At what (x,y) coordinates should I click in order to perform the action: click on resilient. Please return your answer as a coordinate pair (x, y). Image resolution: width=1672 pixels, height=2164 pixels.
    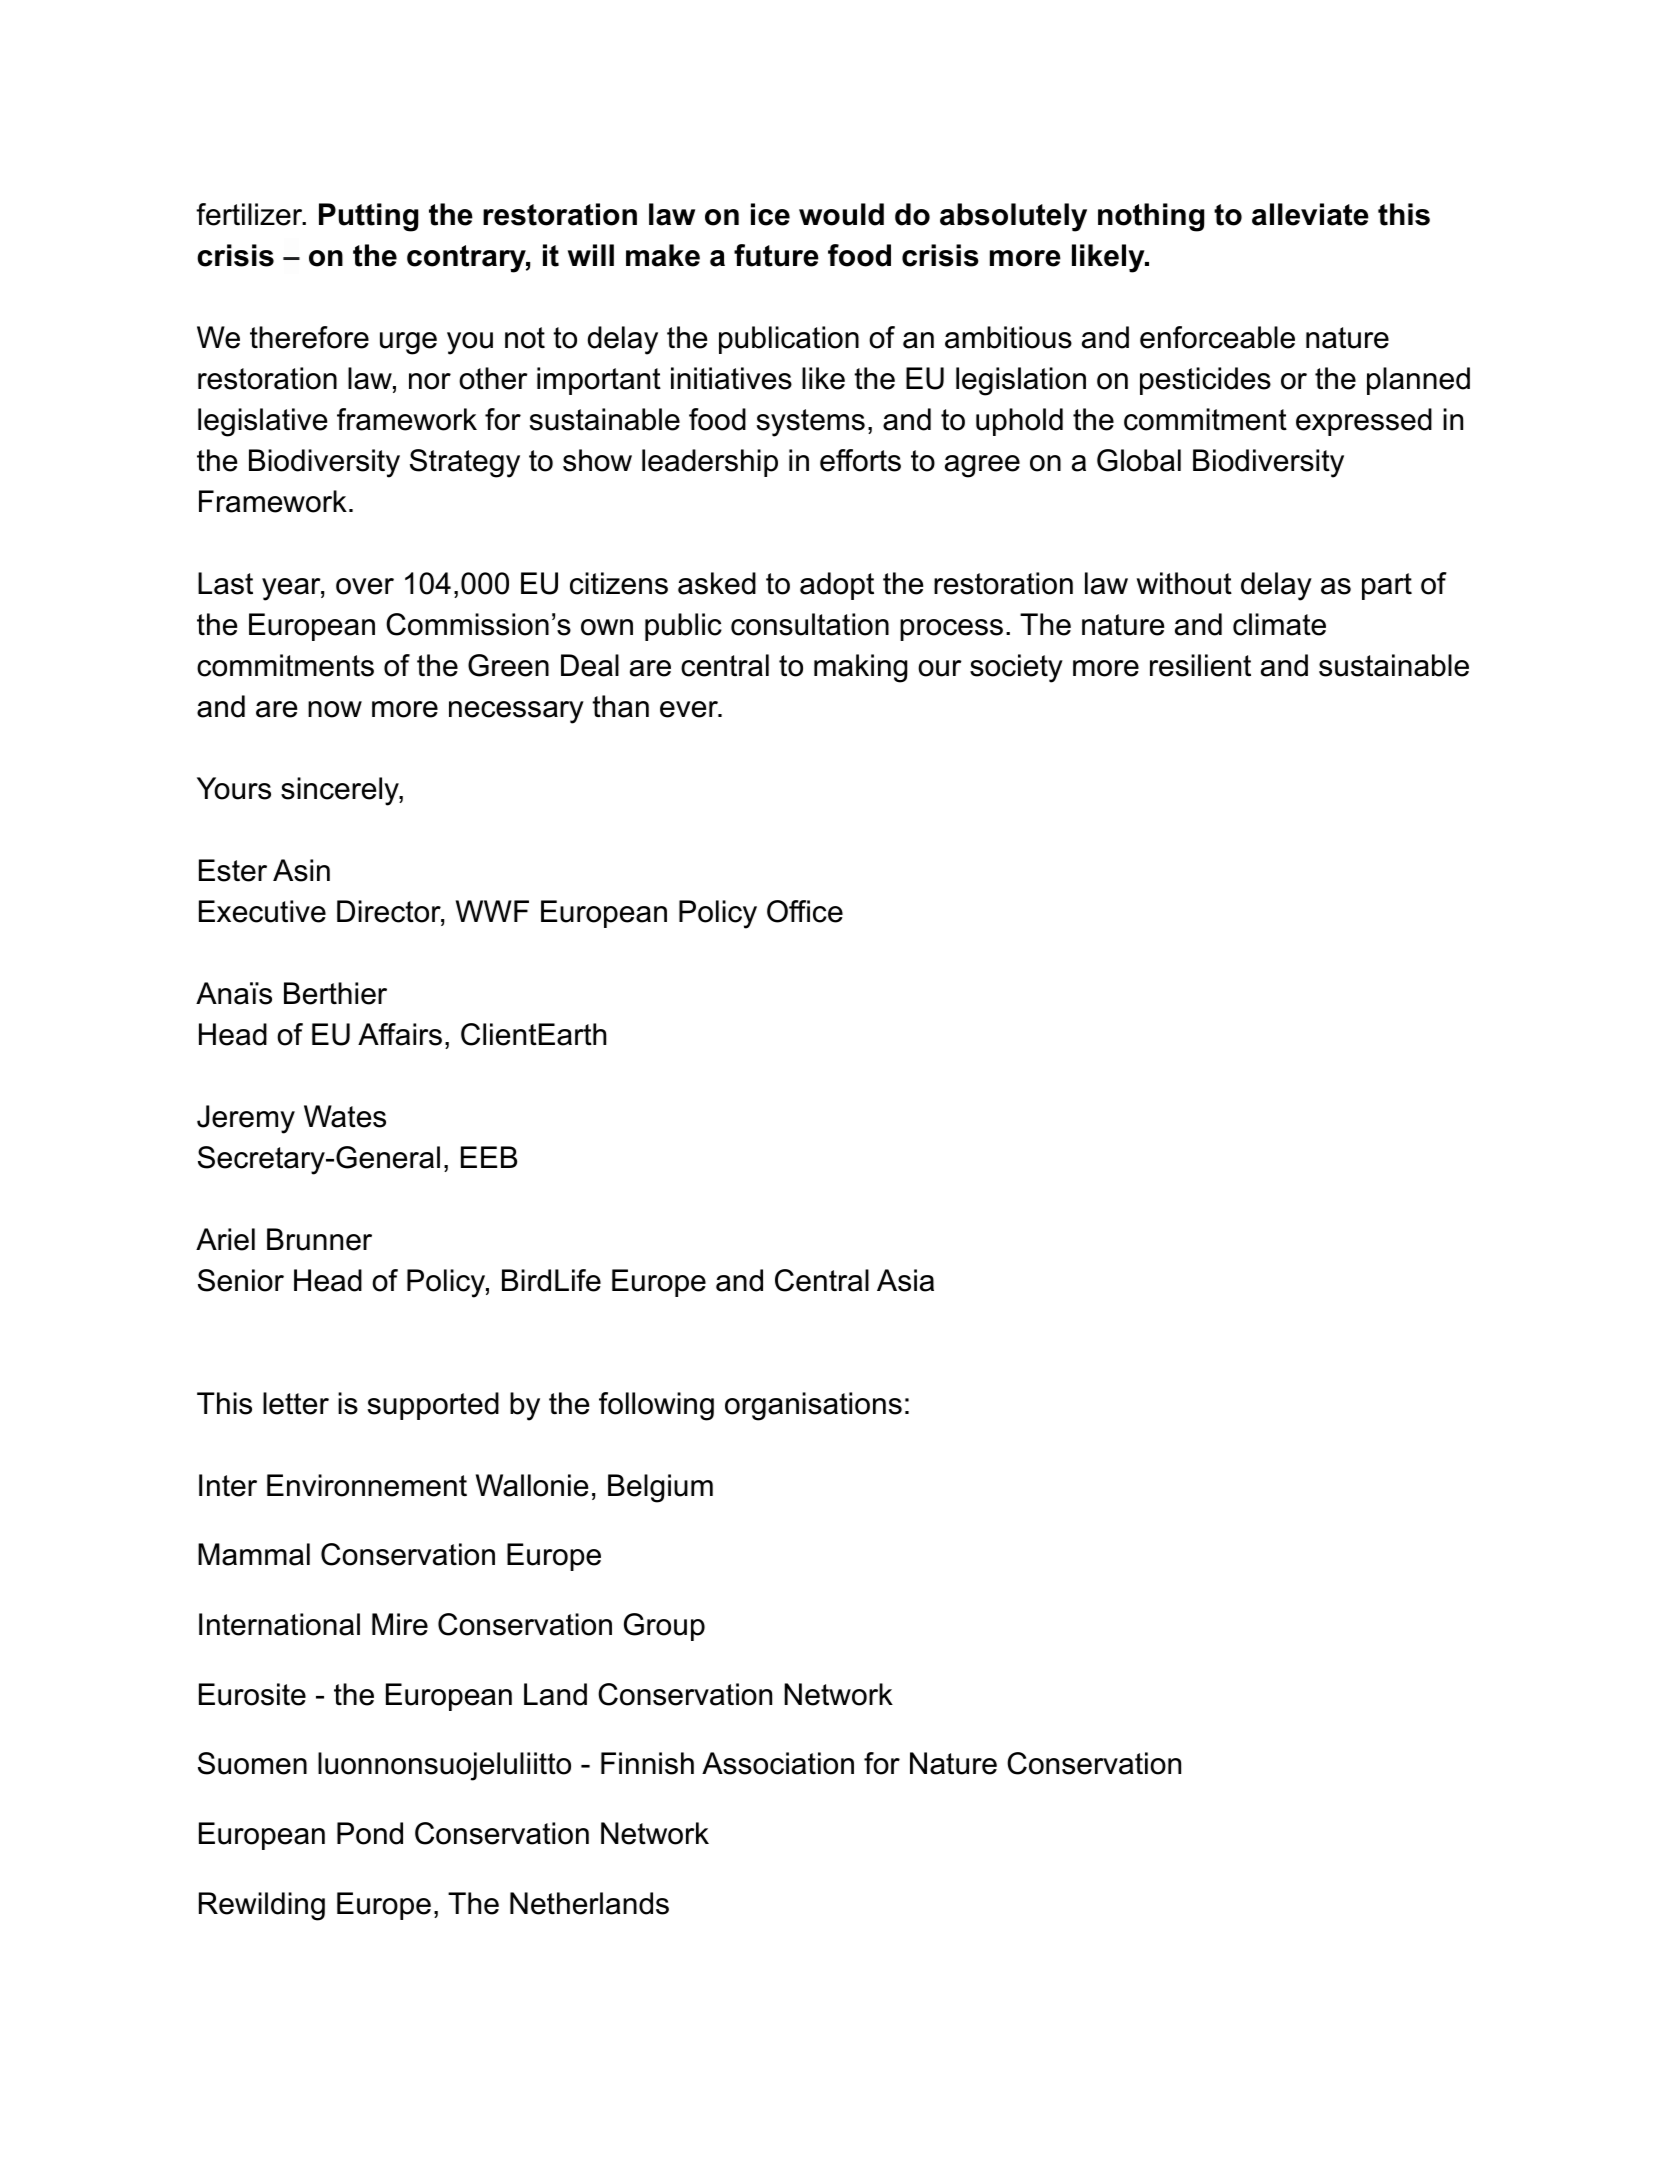
    Looking at the image, I should click on (1200, 665).
